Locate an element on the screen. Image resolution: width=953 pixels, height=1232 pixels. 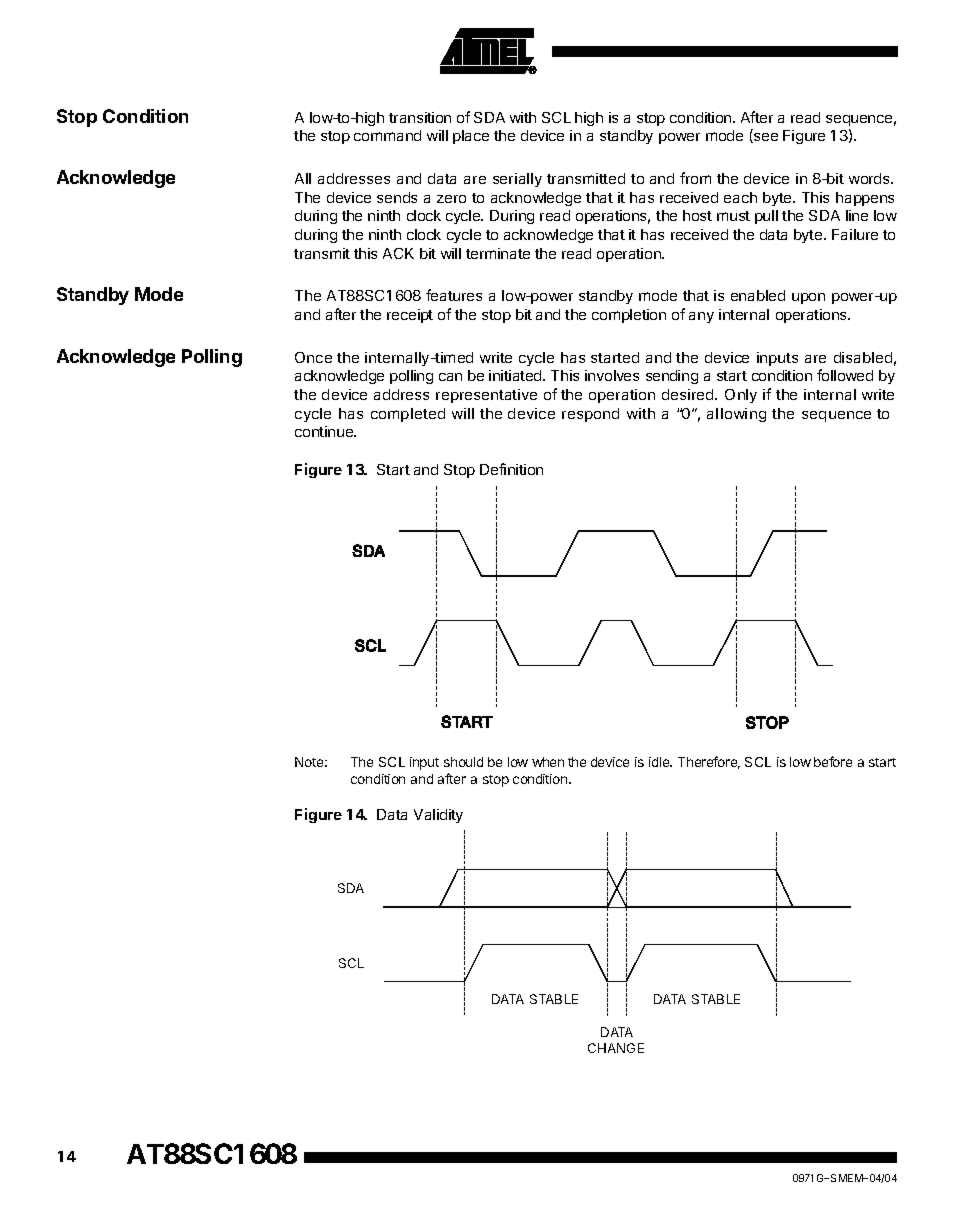
CHANGE is located at coordinates (616, 1048).
